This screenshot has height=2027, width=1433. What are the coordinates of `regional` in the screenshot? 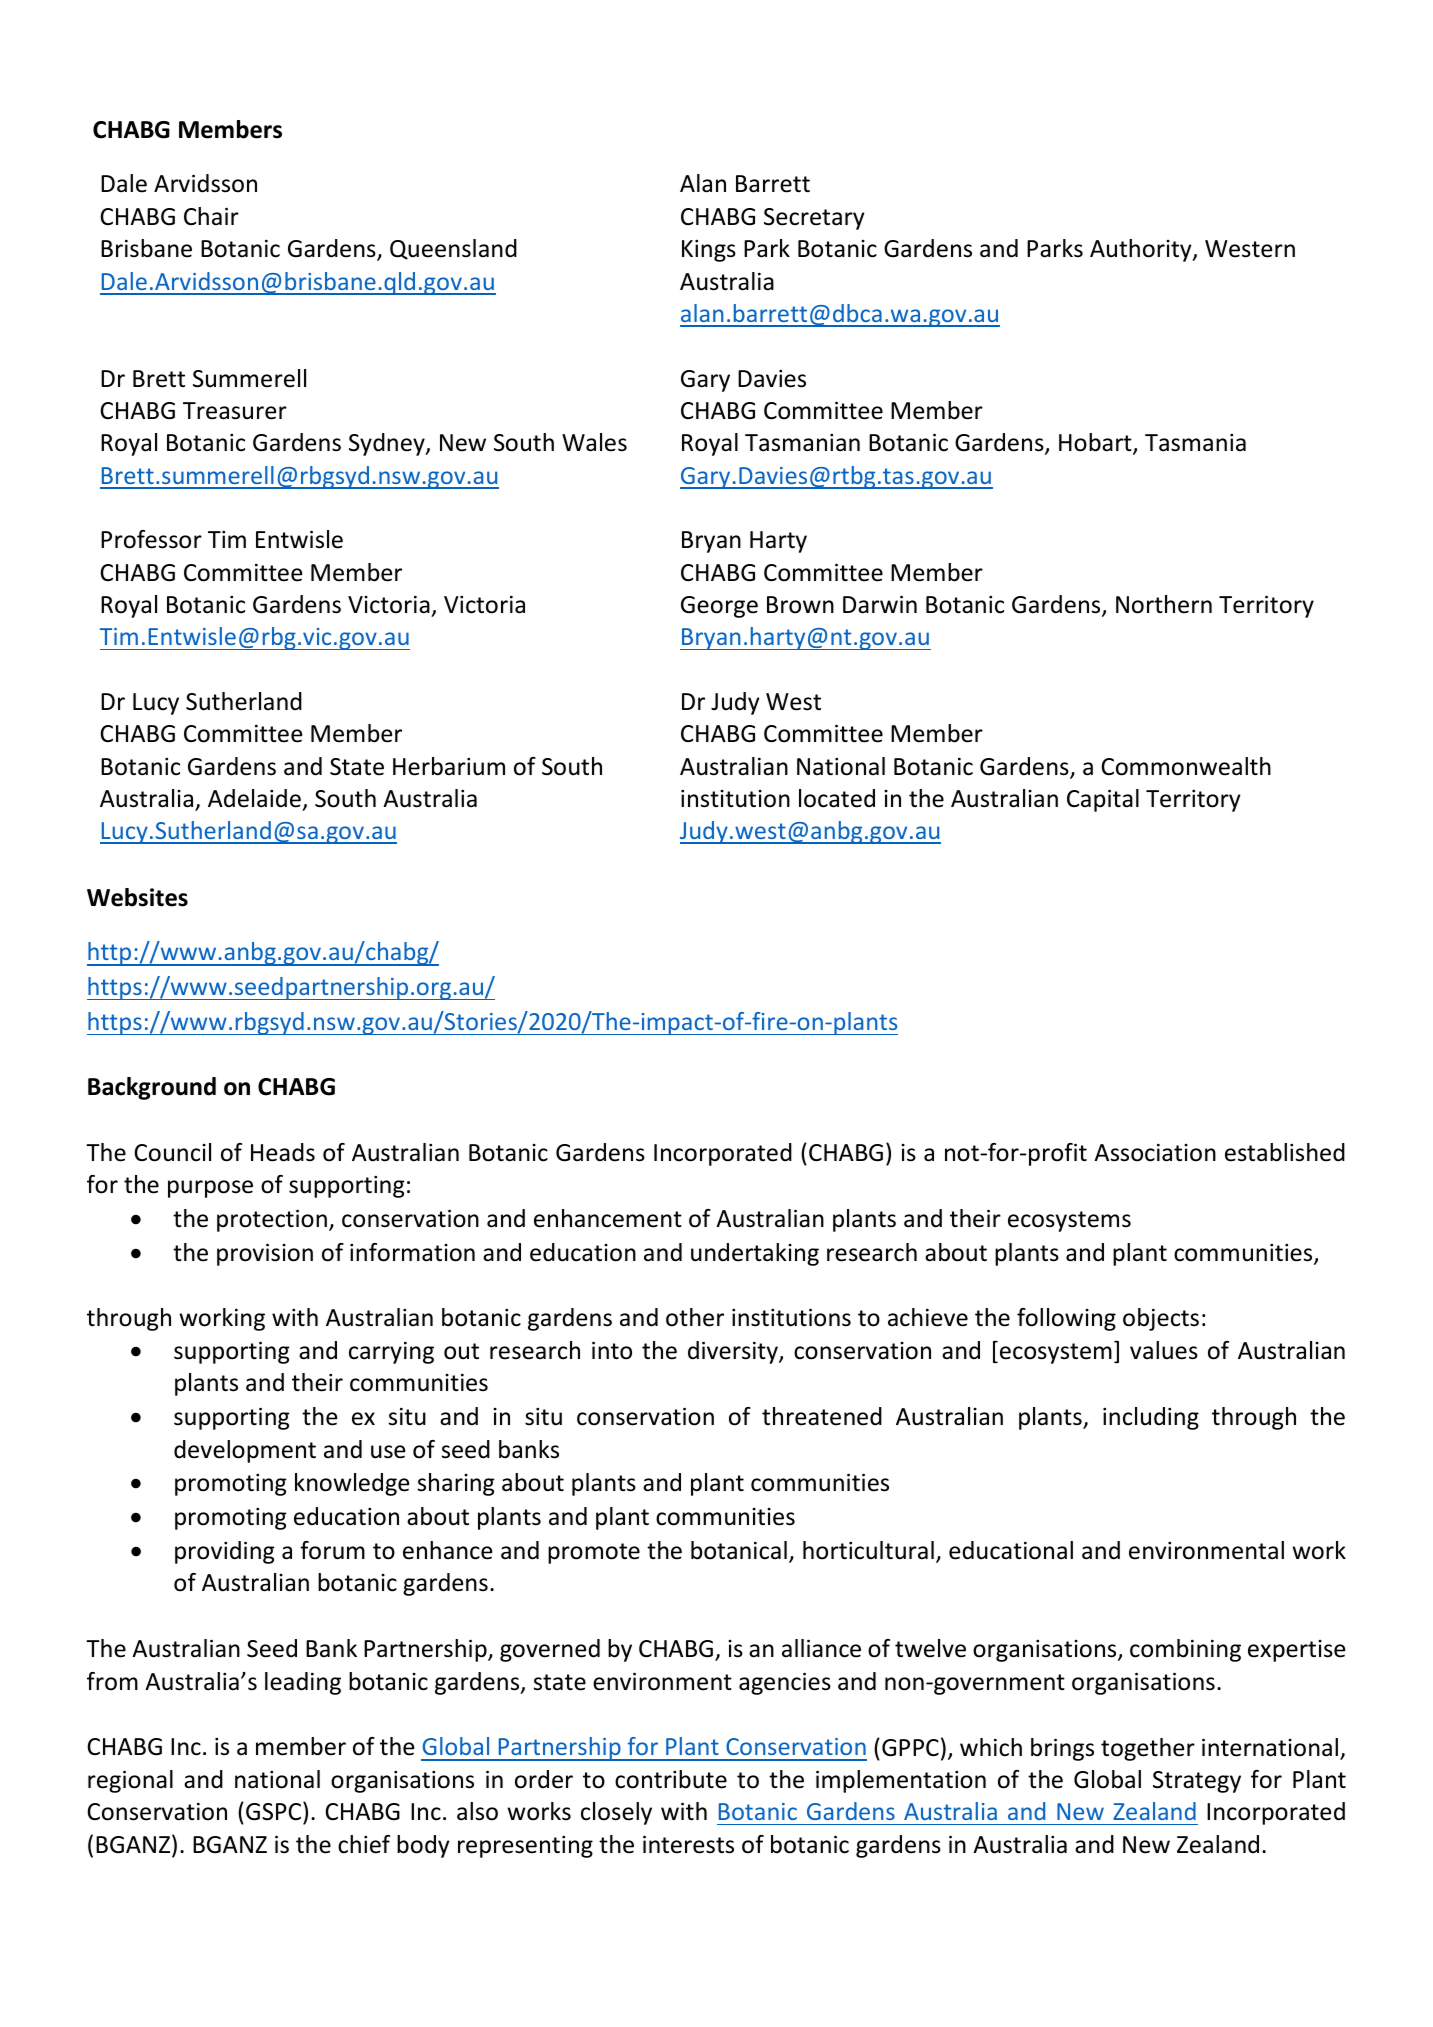 It's located at (130, 1781).
